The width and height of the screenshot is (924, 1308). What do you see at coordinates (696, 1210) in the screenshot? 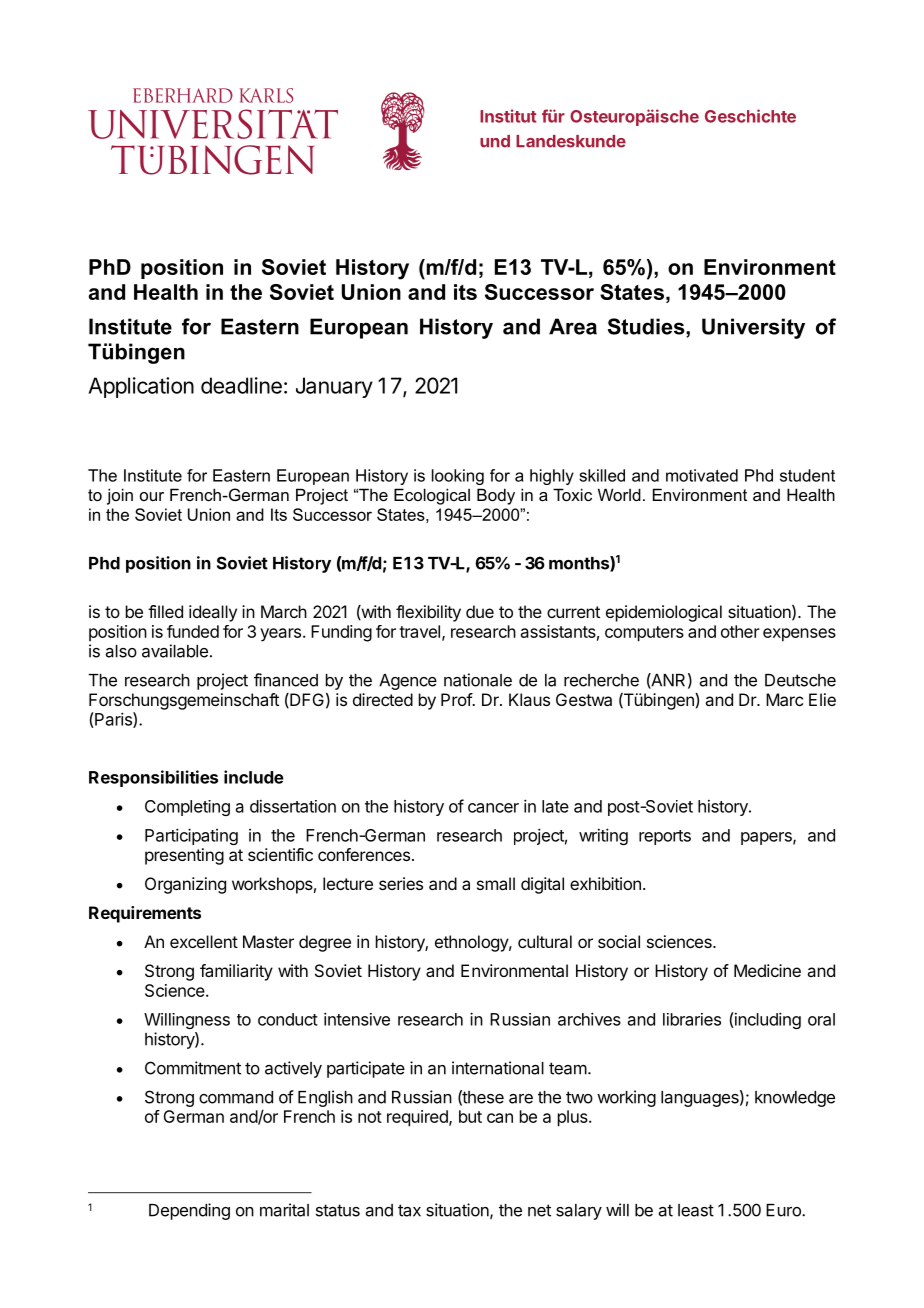
I see `least` at bounding box center [696, 1210].
